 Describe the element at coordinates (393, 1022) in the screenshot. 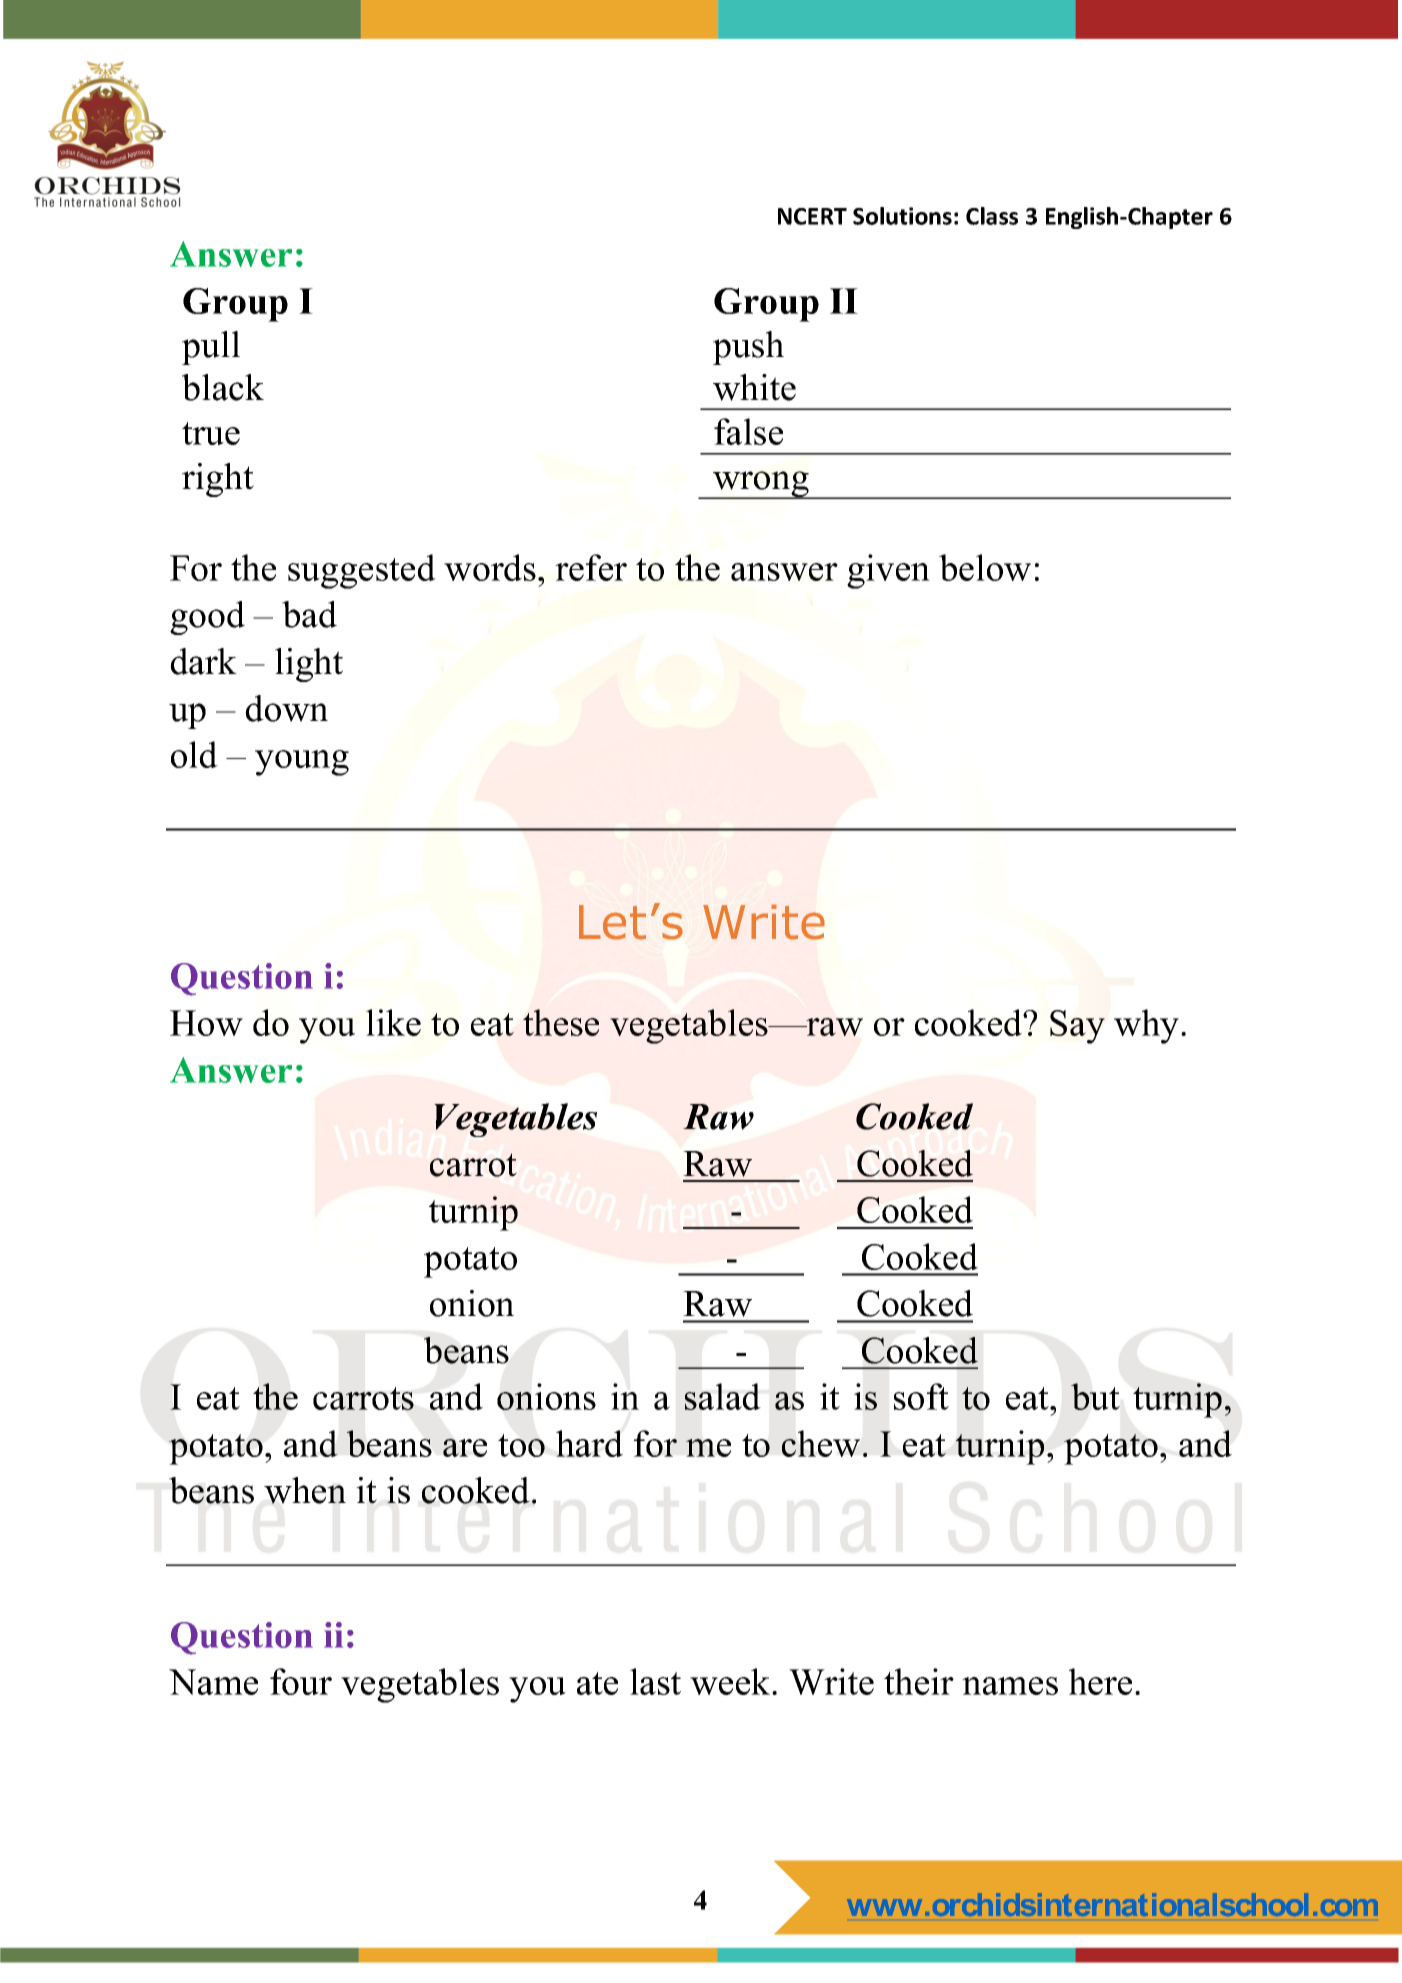

I see `like` at that location.
